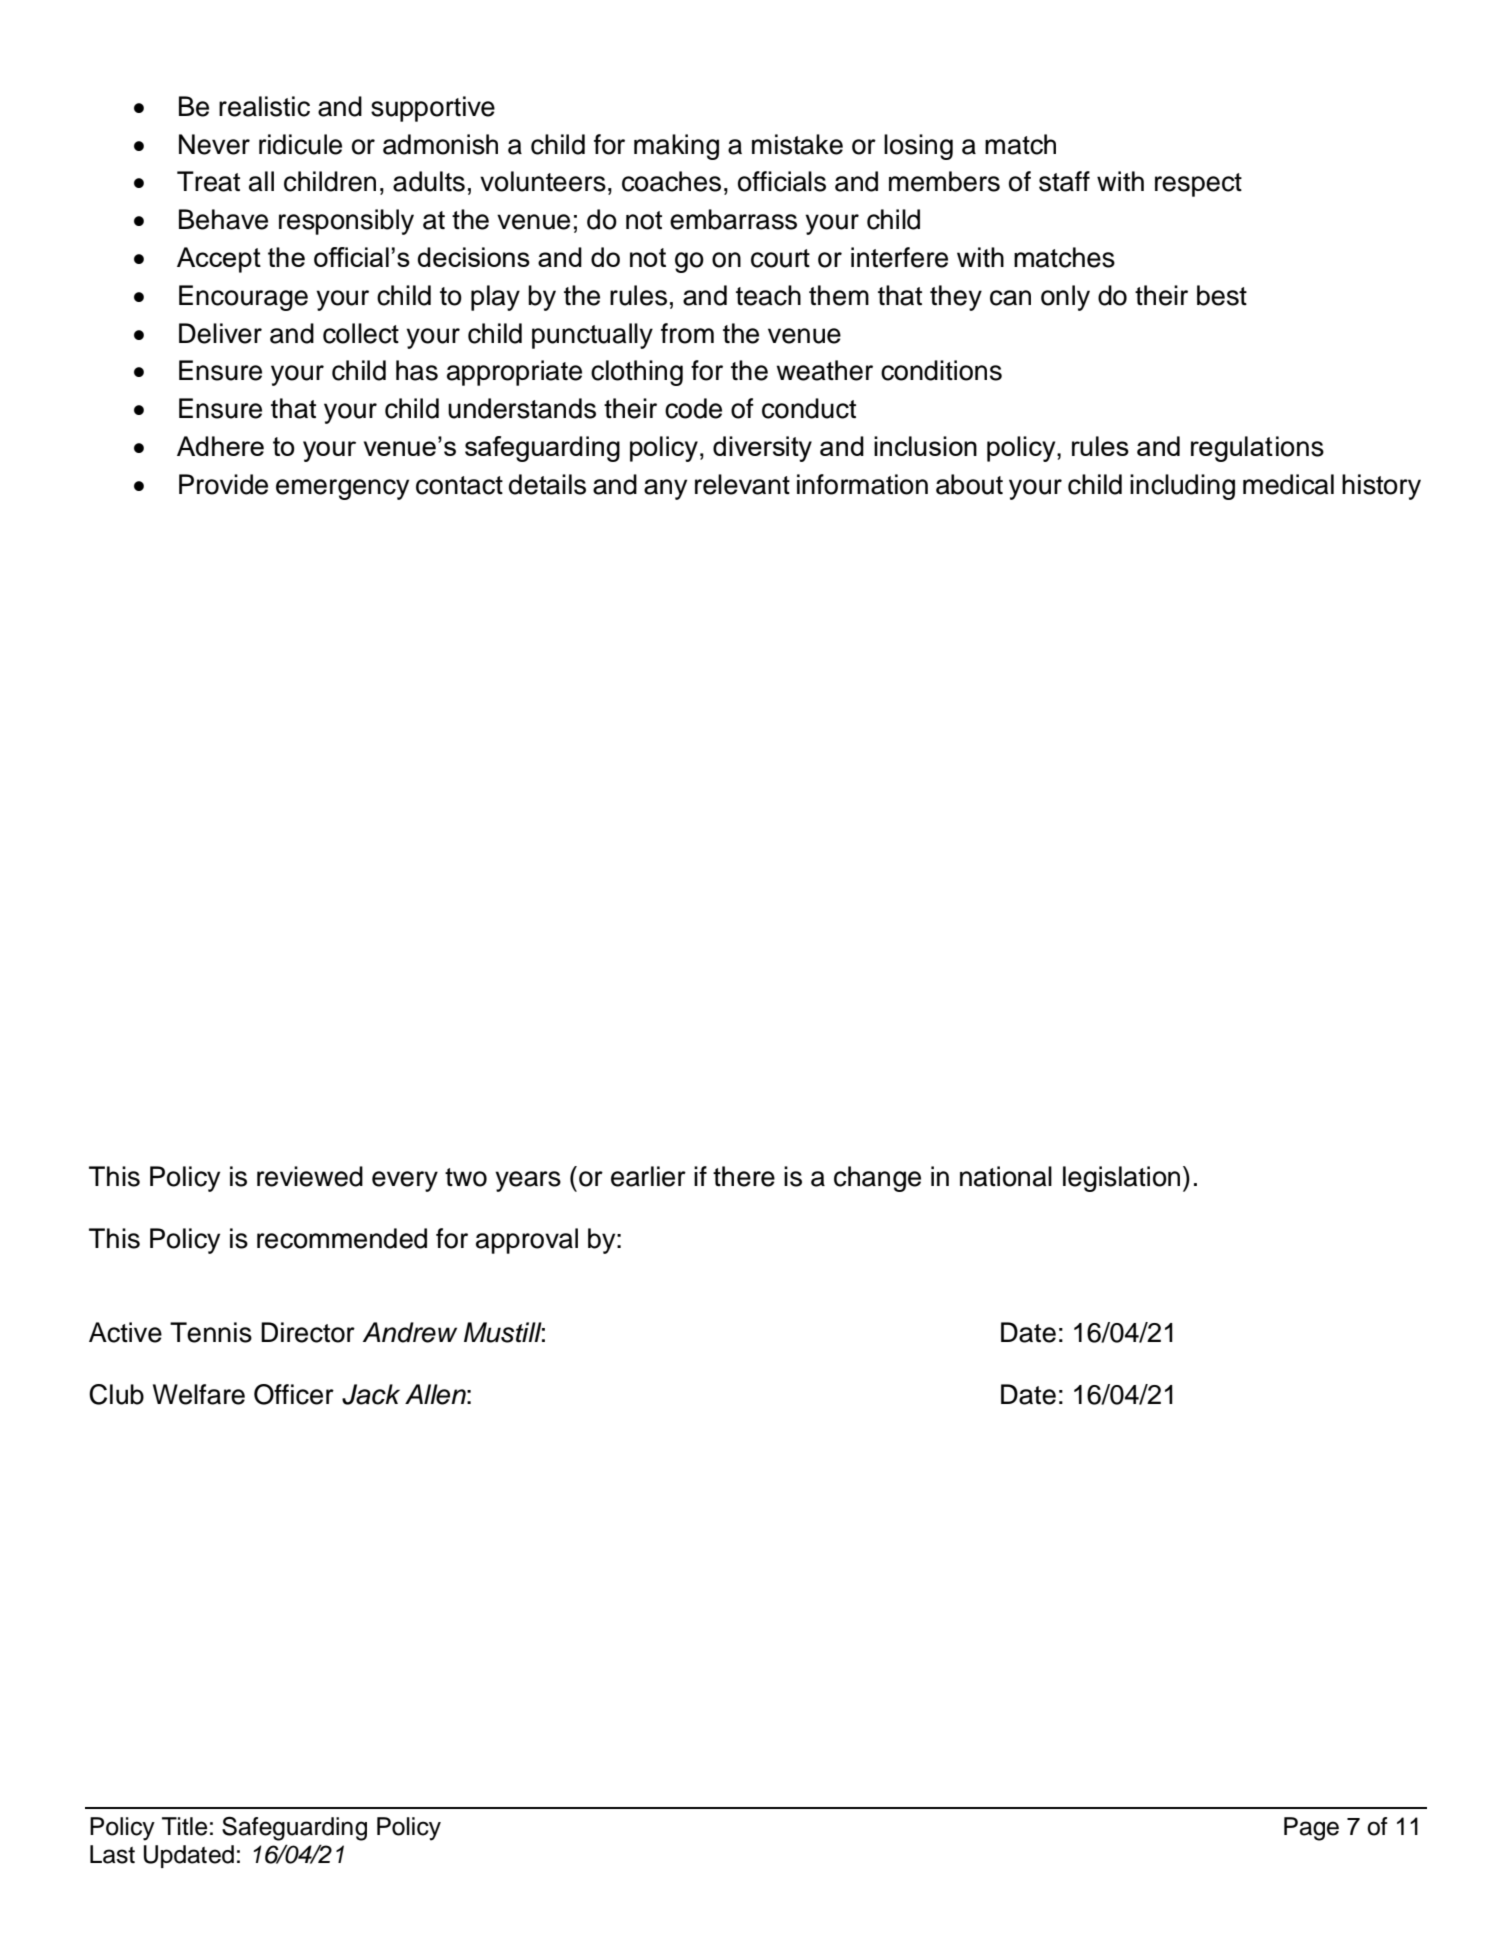  I want to click on mistake, so click(797, 144).
